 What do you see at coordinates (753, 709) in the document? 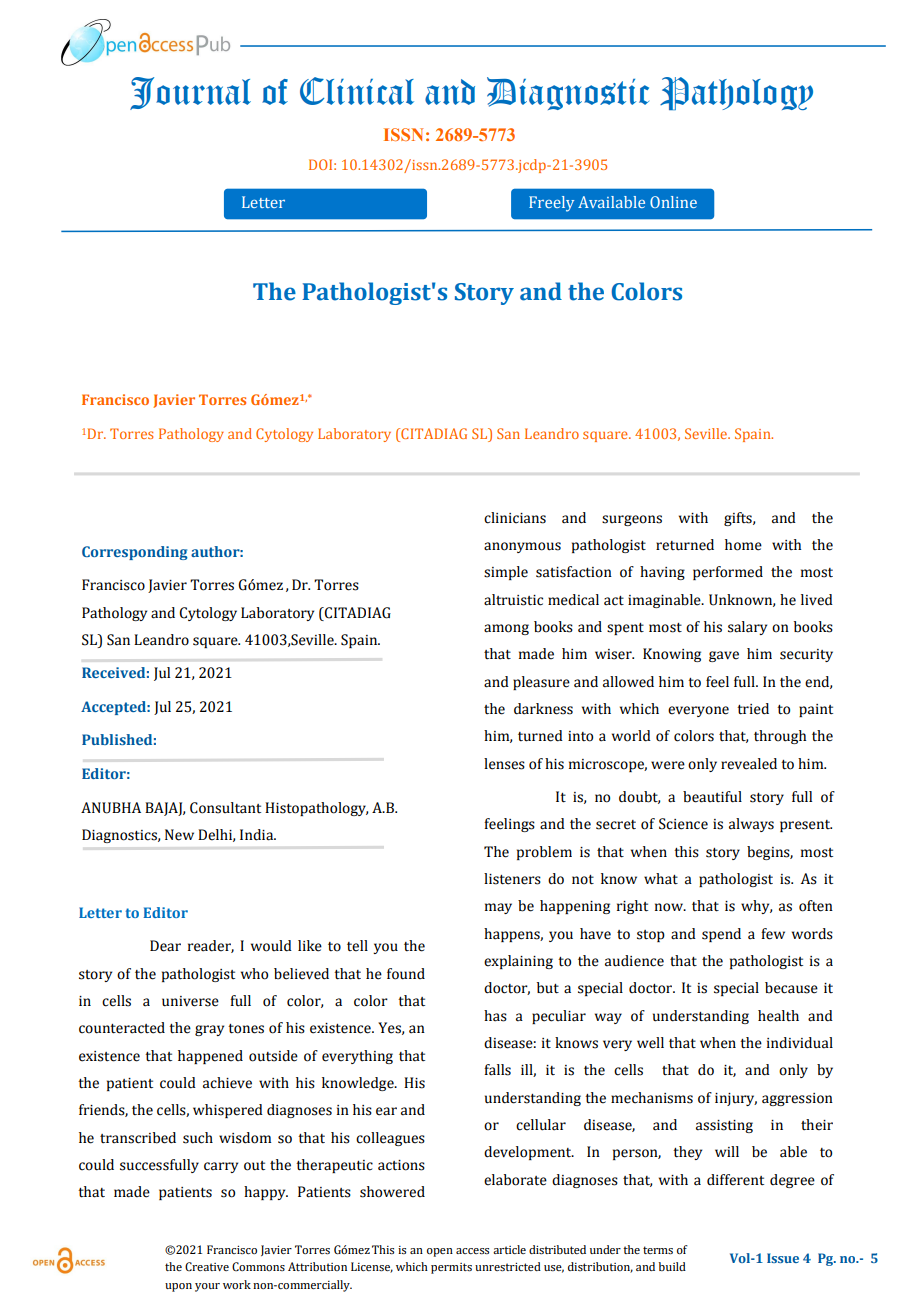
I see `tried` at bounding box center [753, 709].
